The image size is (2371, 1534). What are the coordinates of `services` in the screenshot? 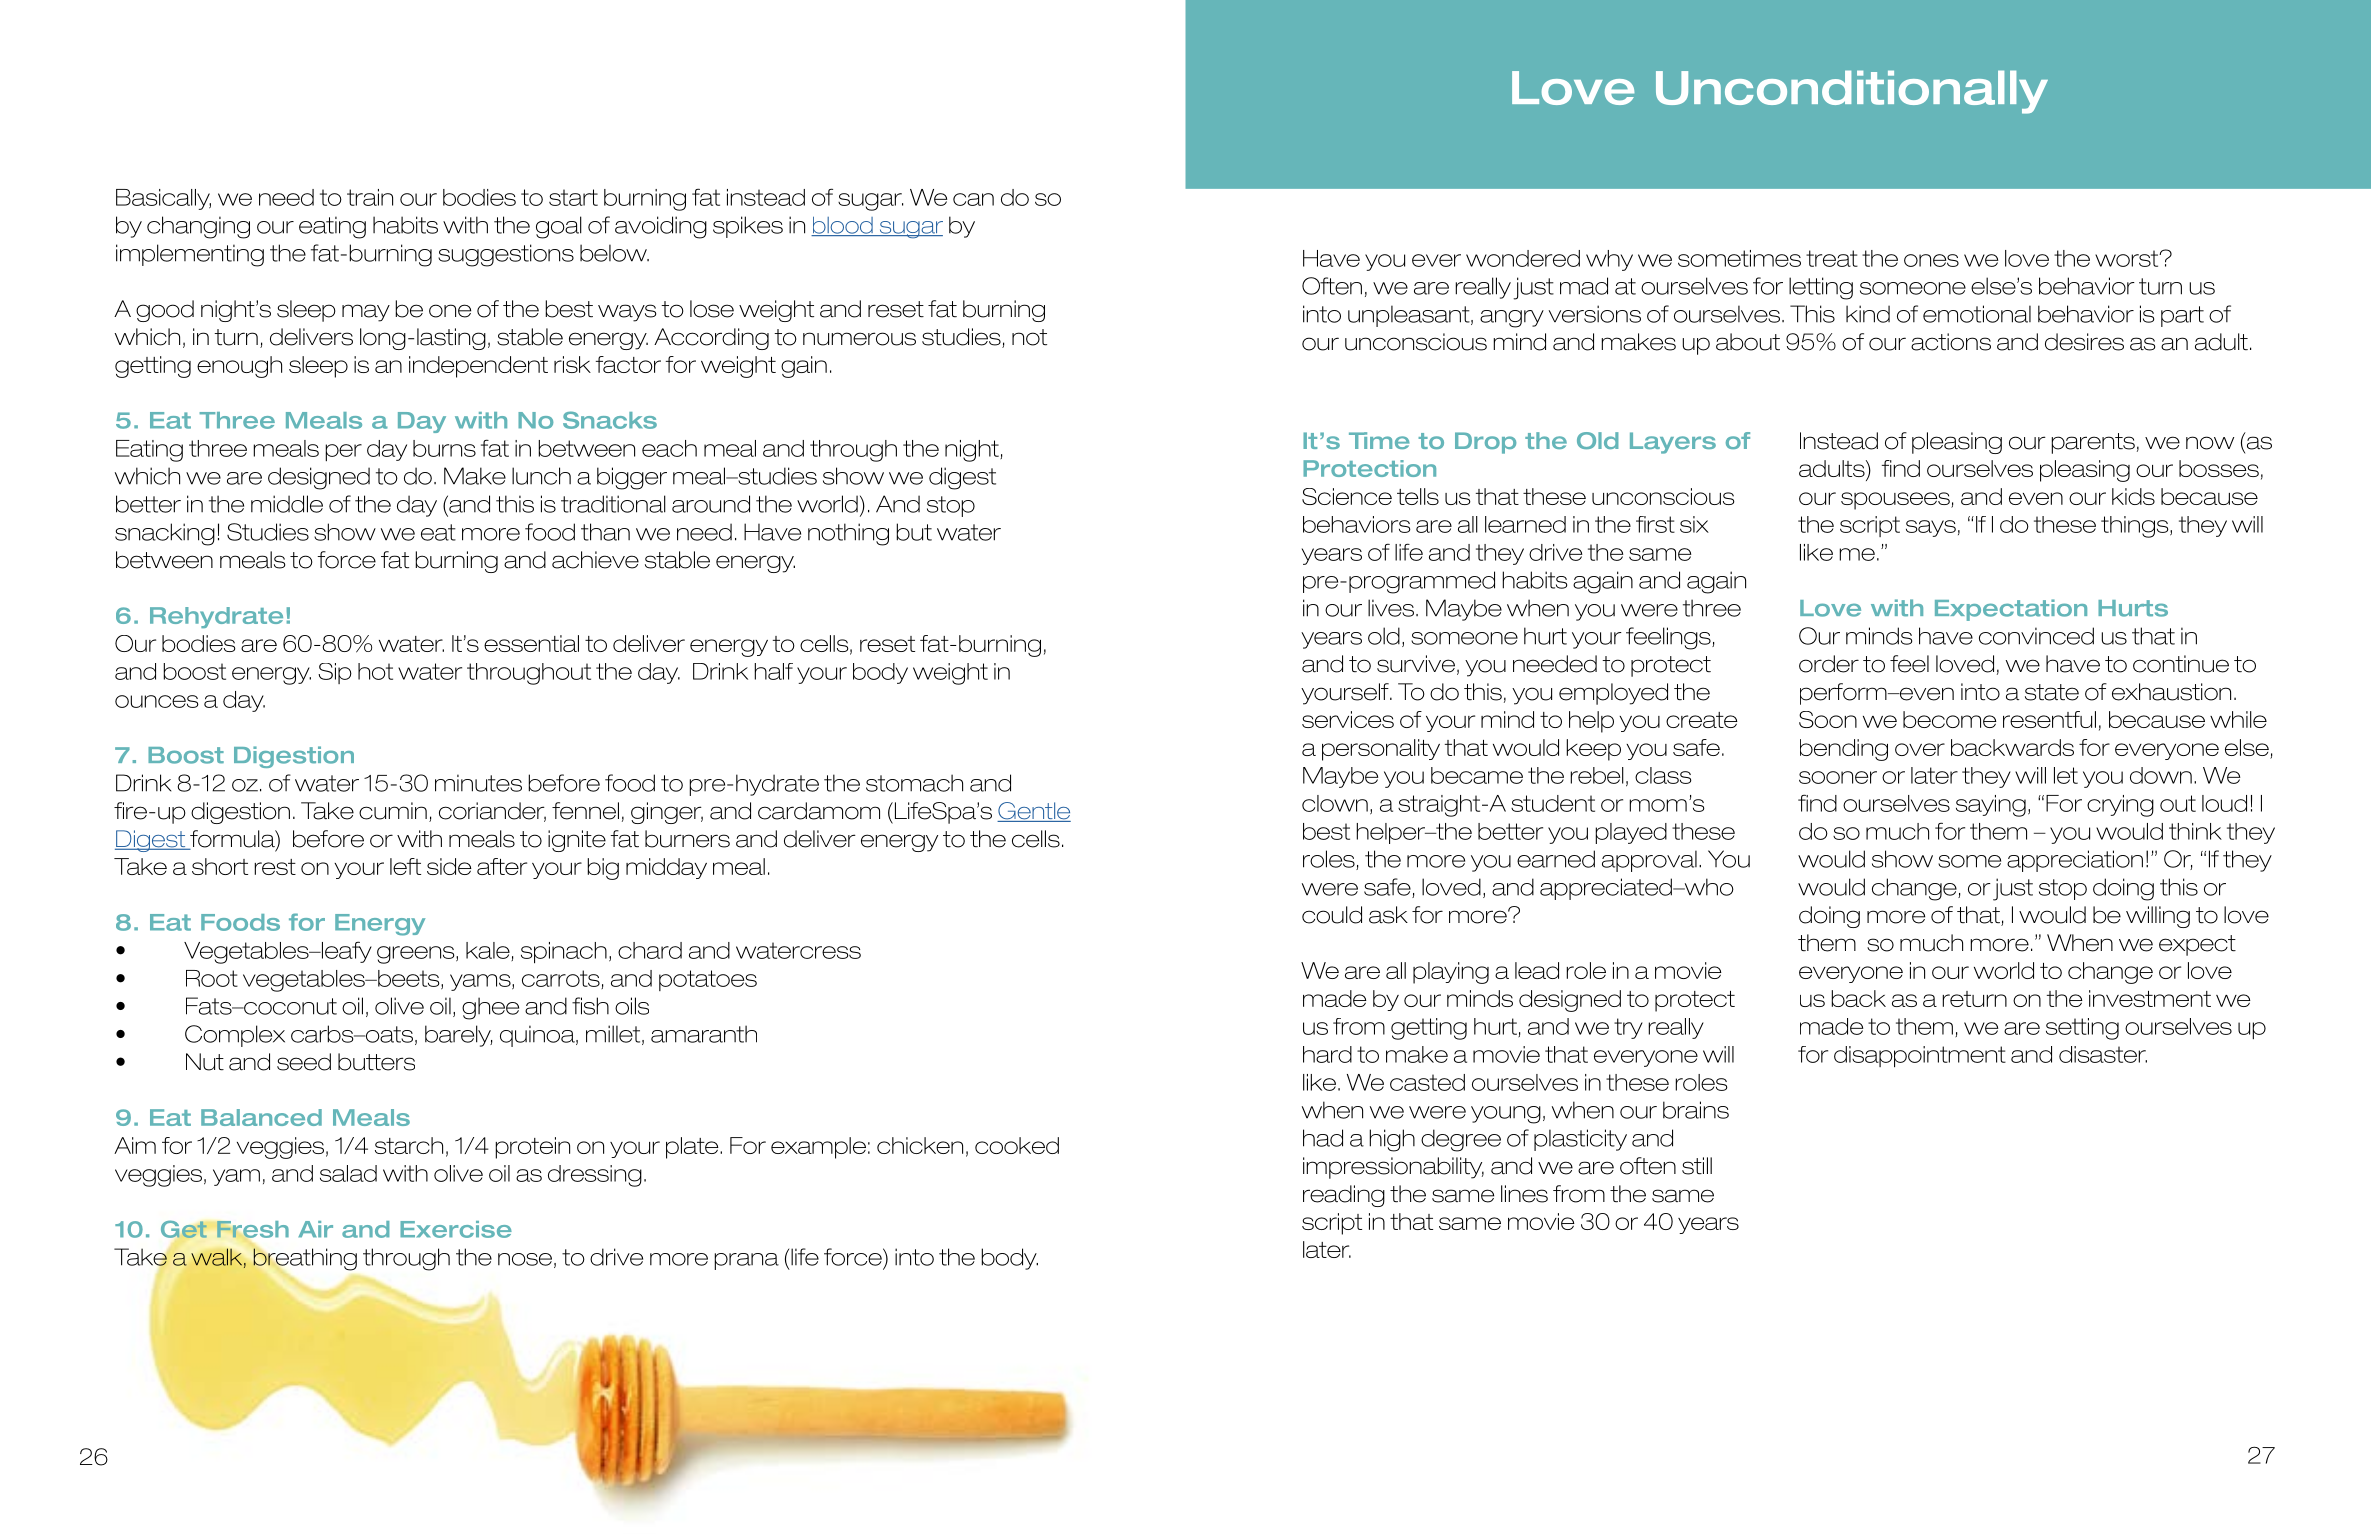 It's located at (1348, 719).
